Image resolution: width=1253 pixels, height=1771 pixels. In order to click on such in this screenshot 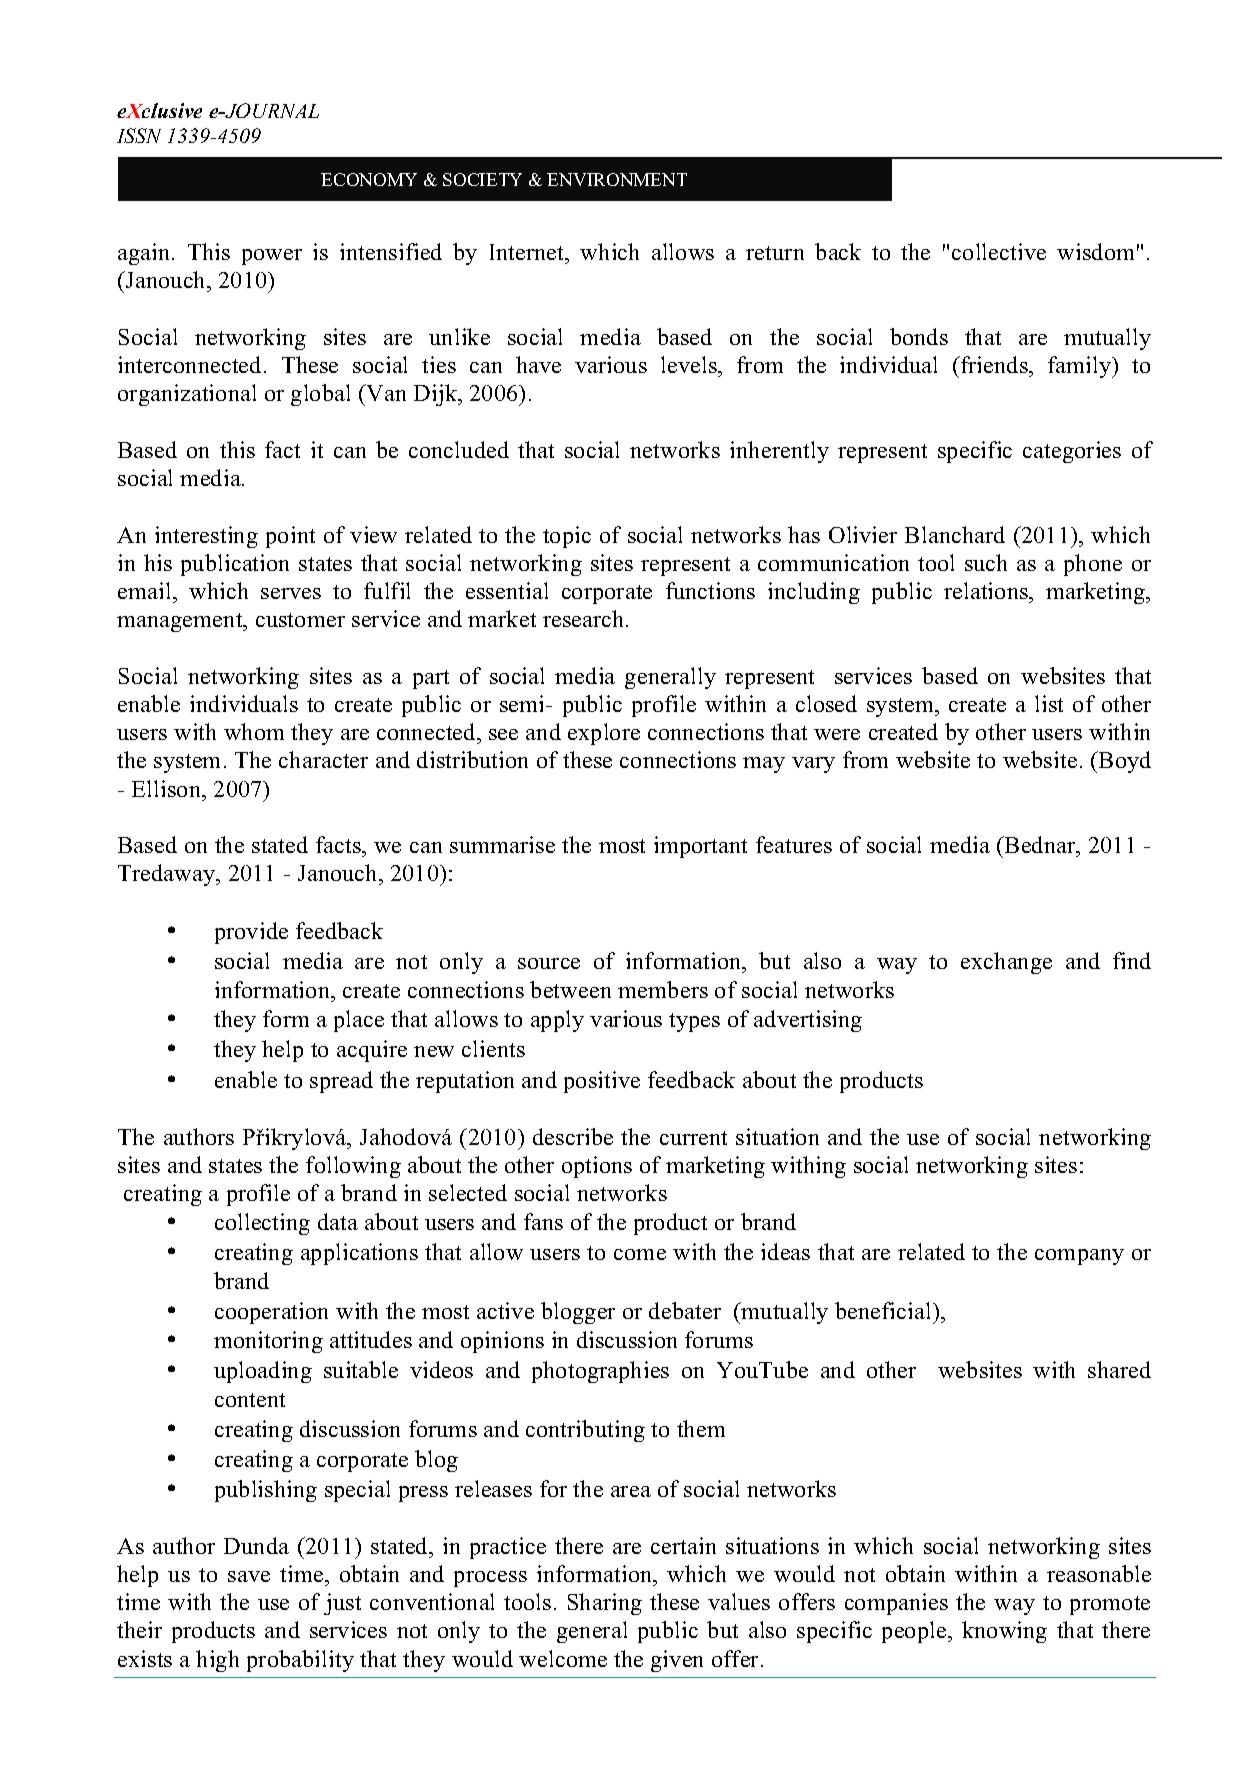, I will do `click(986, 562)`.
